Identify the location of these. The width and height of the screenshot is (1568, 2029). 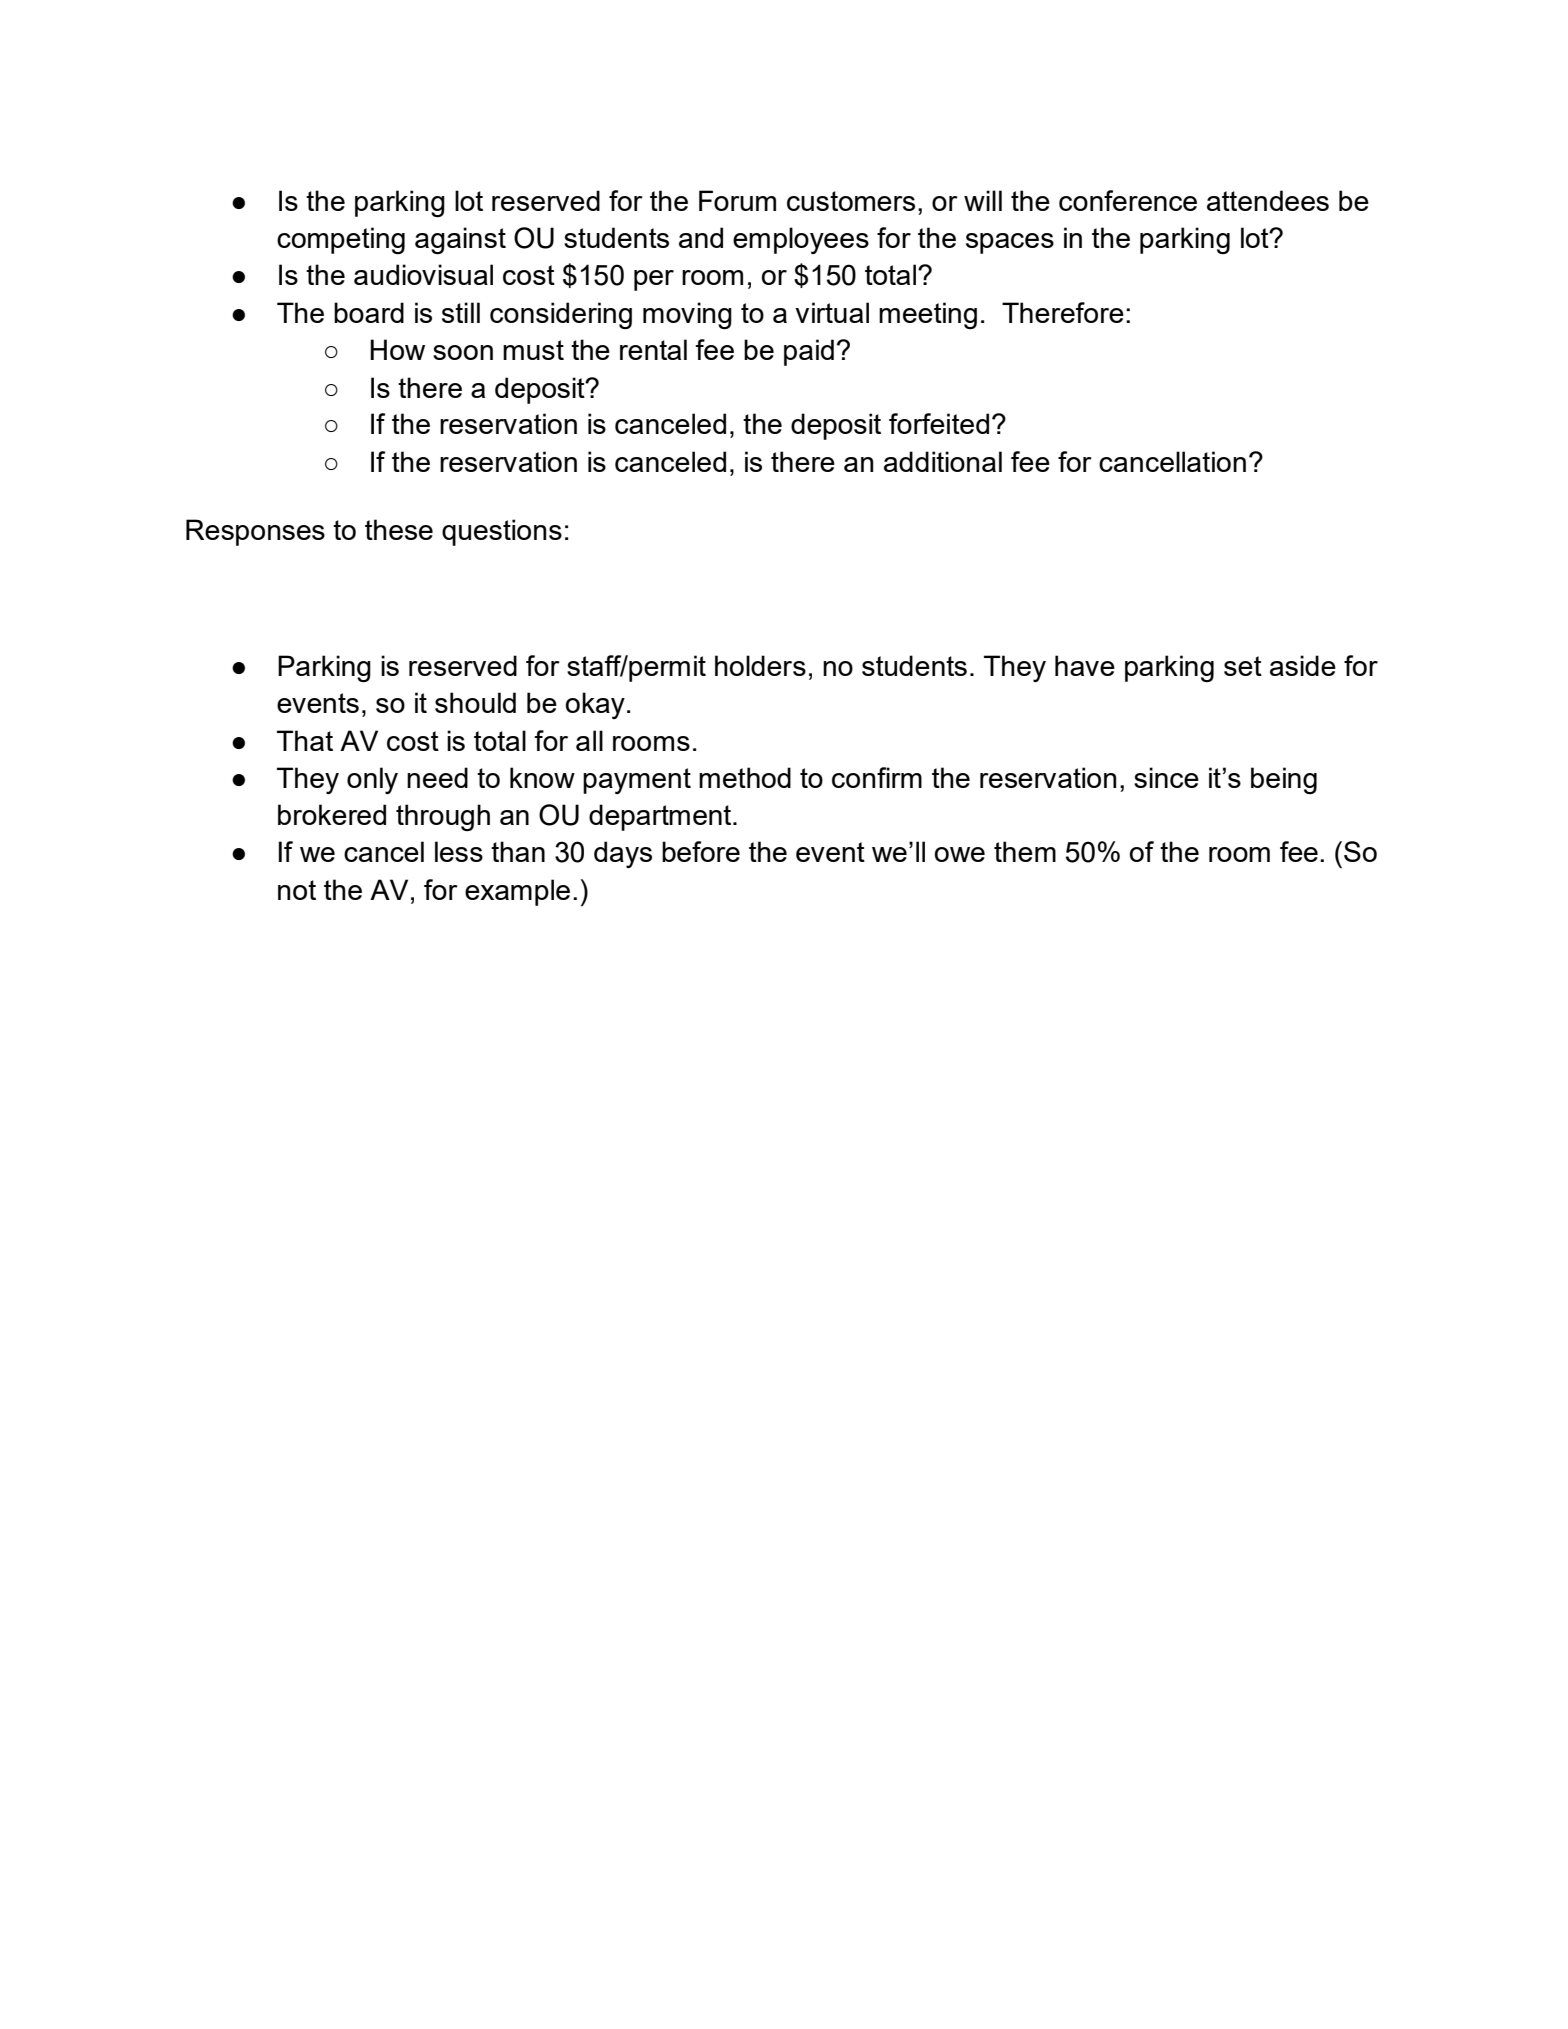
(399, 529).
